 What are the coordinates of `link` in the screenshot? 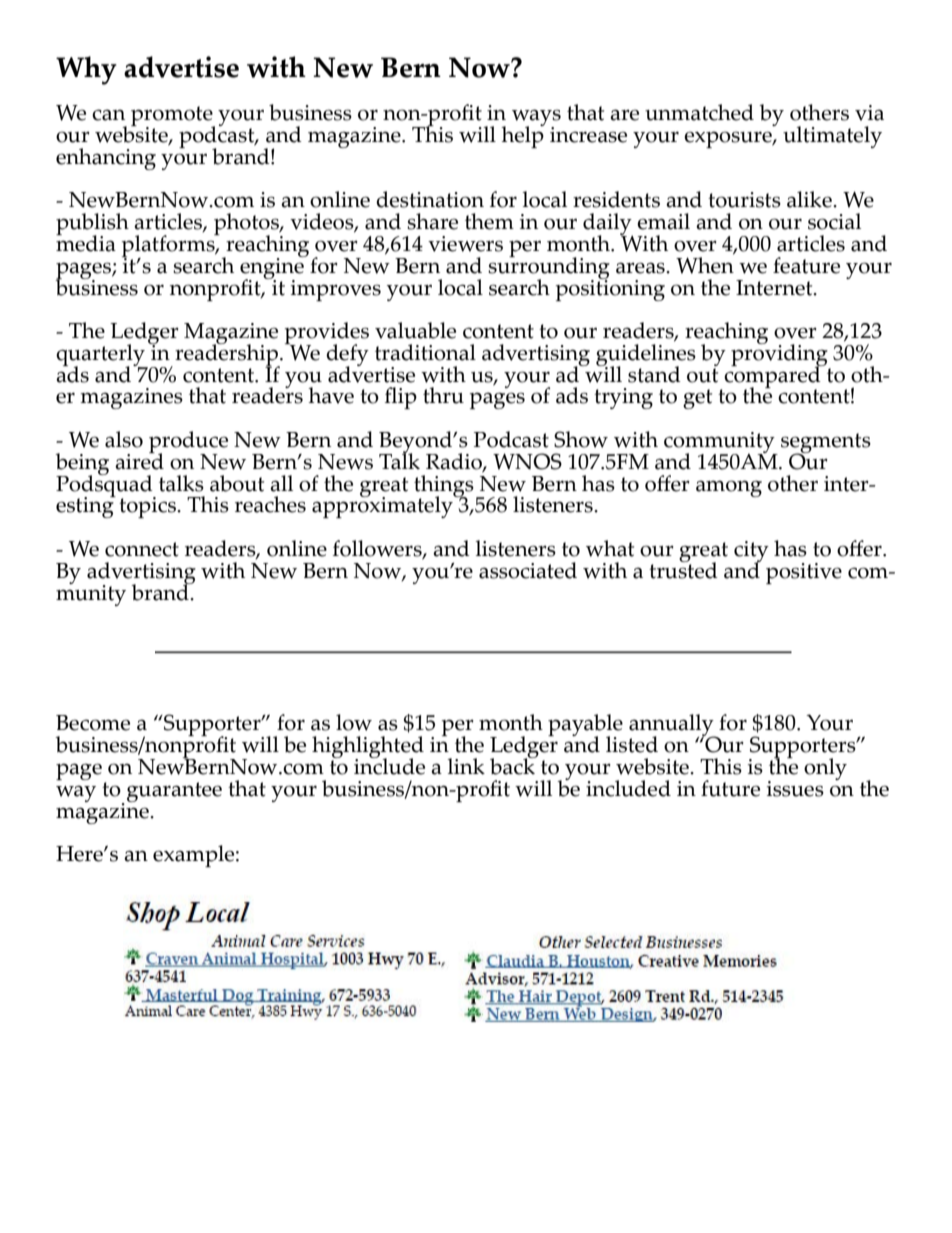 It's located at (466, 766).
